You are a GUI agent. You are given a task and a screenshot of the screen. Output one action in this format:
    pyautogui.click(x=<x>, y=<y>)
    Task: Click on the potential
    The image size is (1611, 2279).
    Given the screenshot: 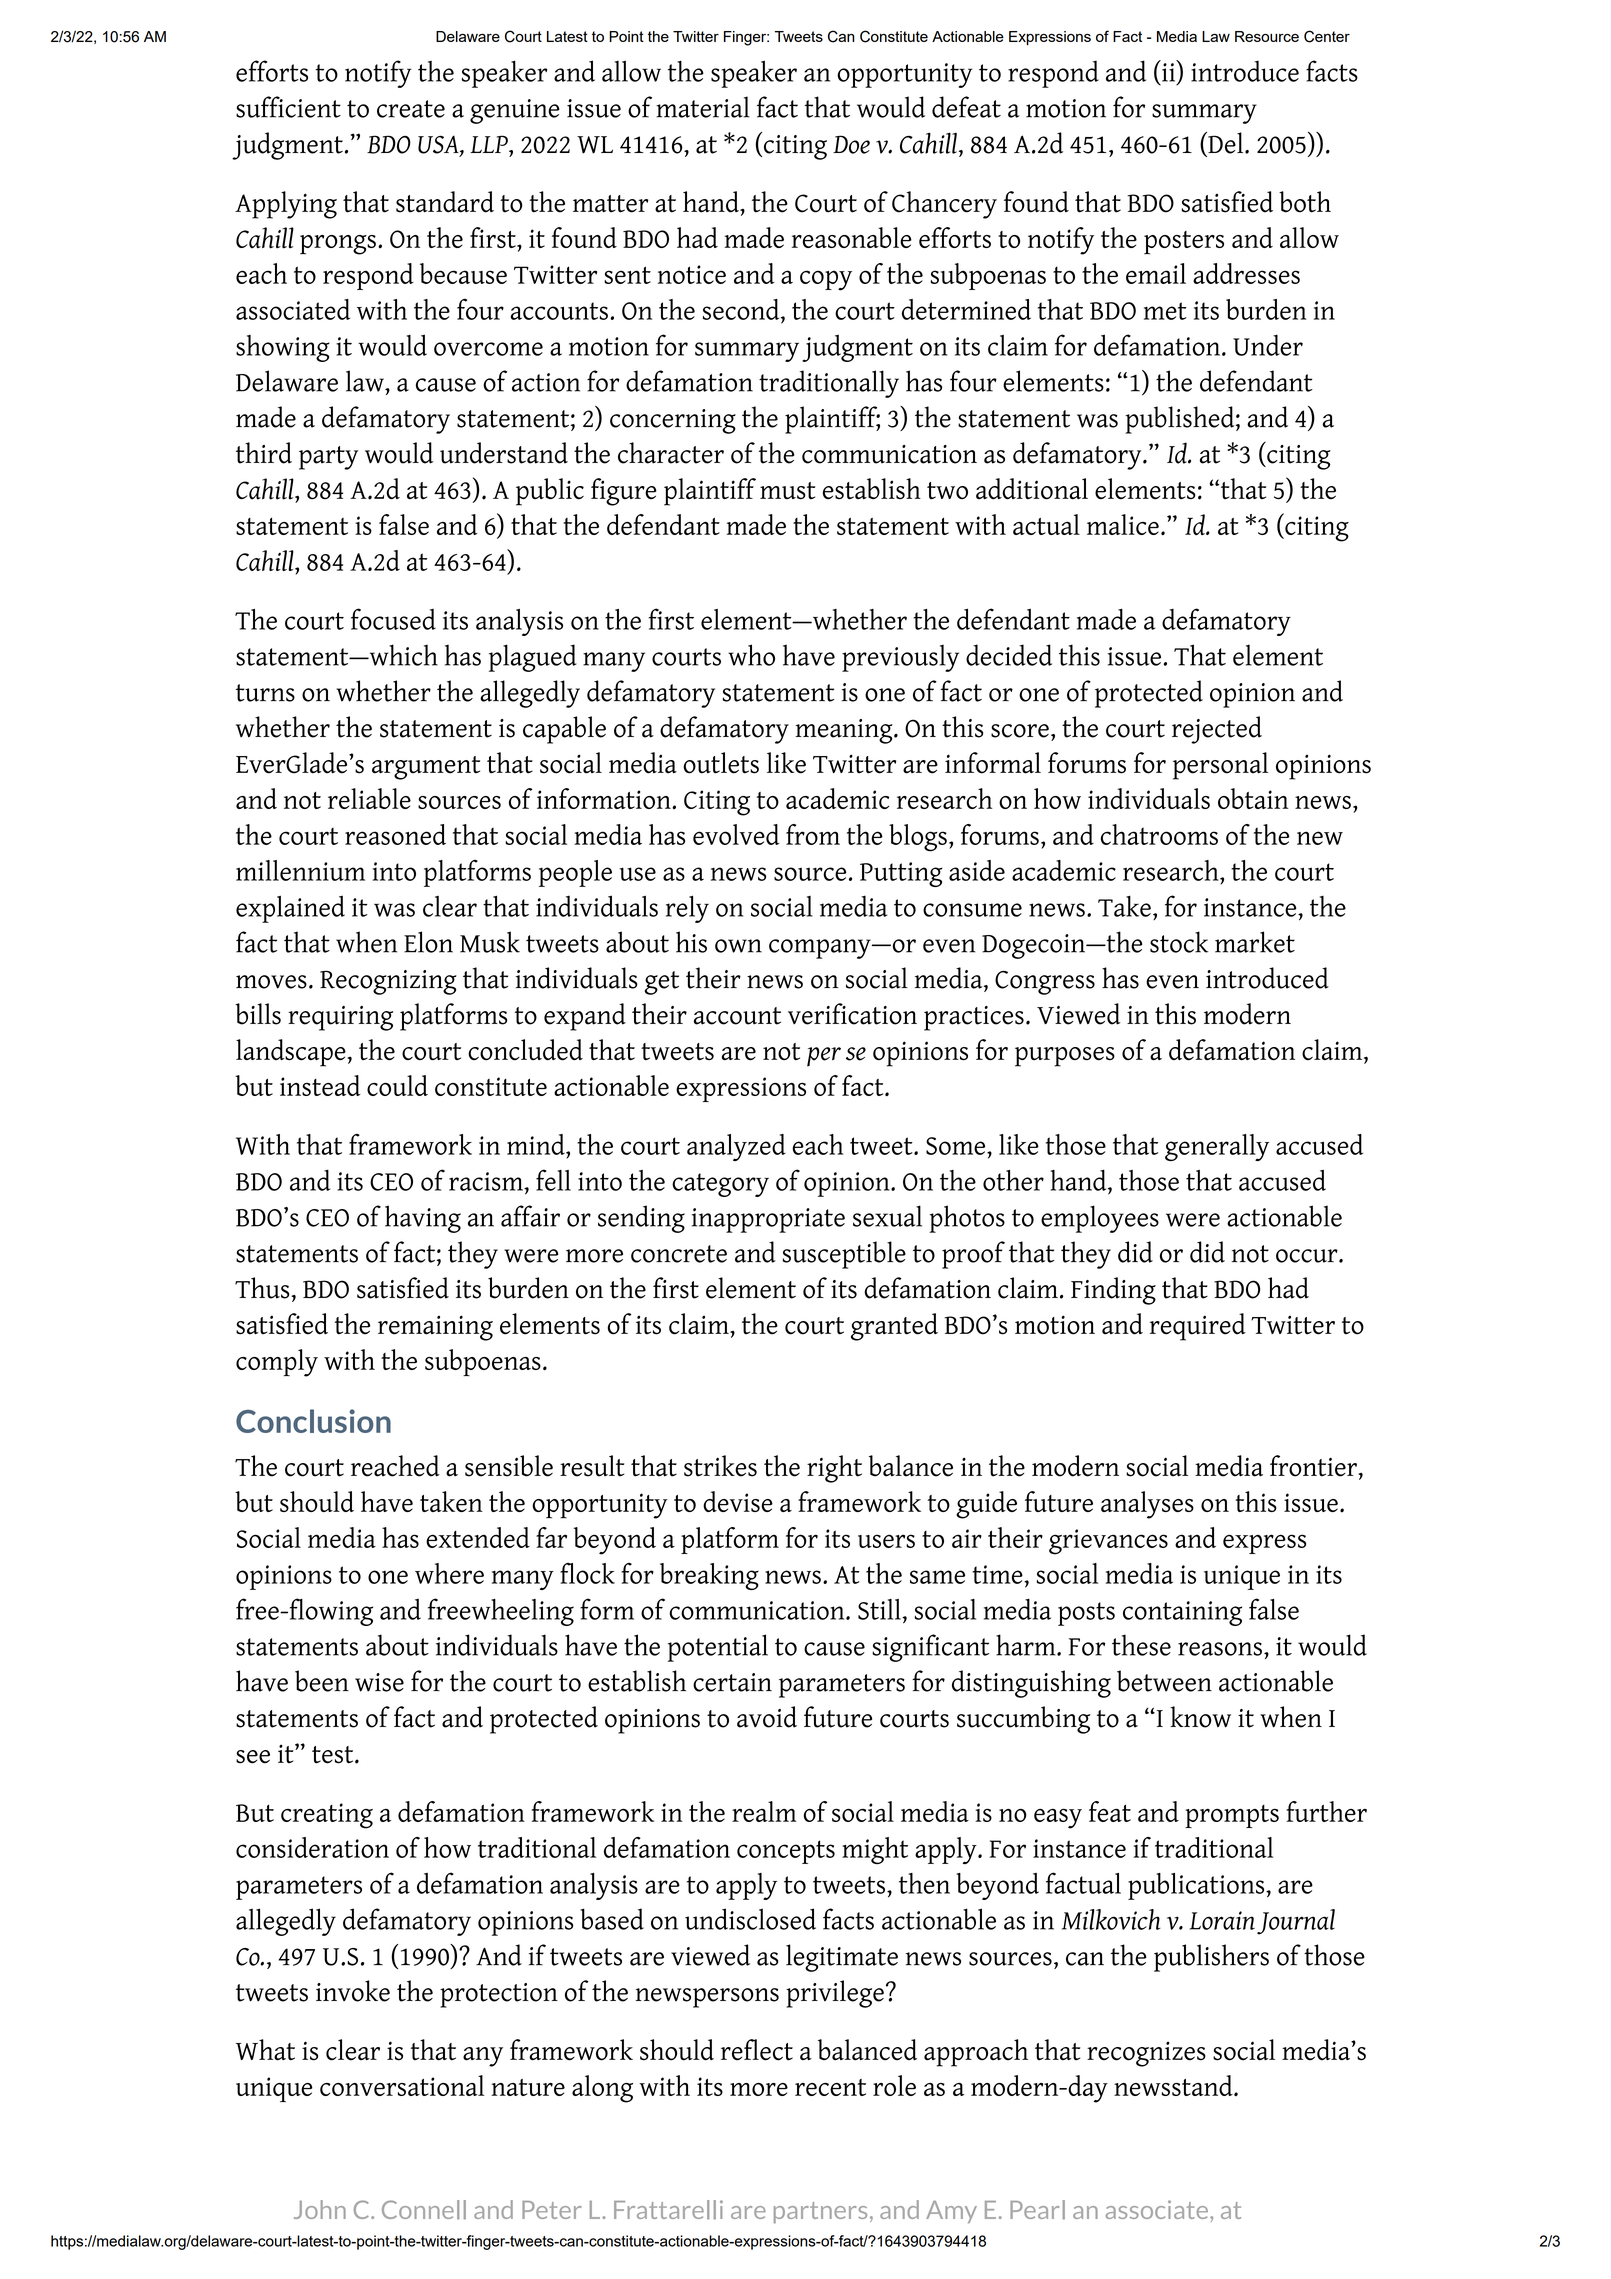 What is the action you would take?
    pyautogui.click(x=718, y=1648)
